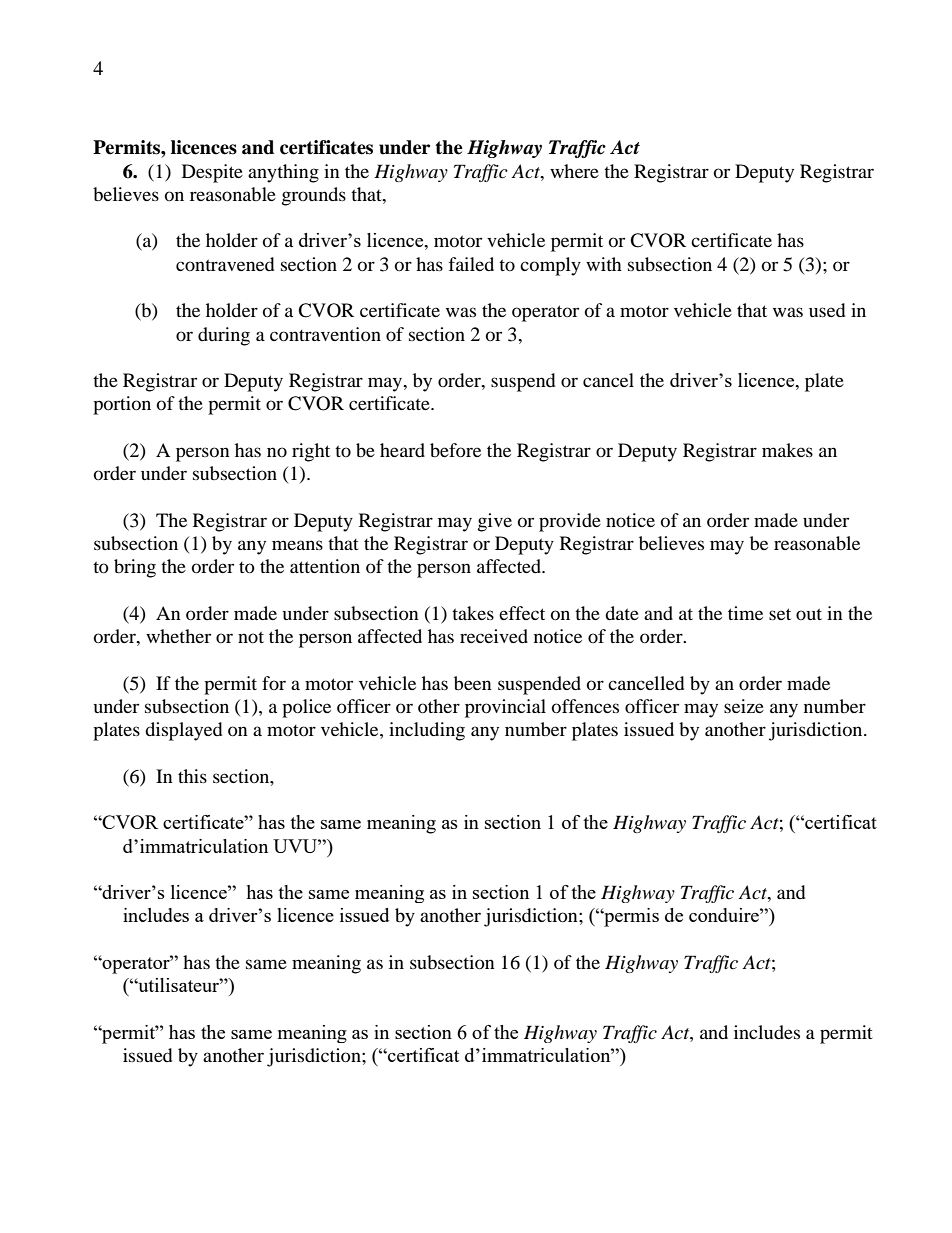  Describe the element at coordinates (787, 450) in the page. I see `makes` at that location.
